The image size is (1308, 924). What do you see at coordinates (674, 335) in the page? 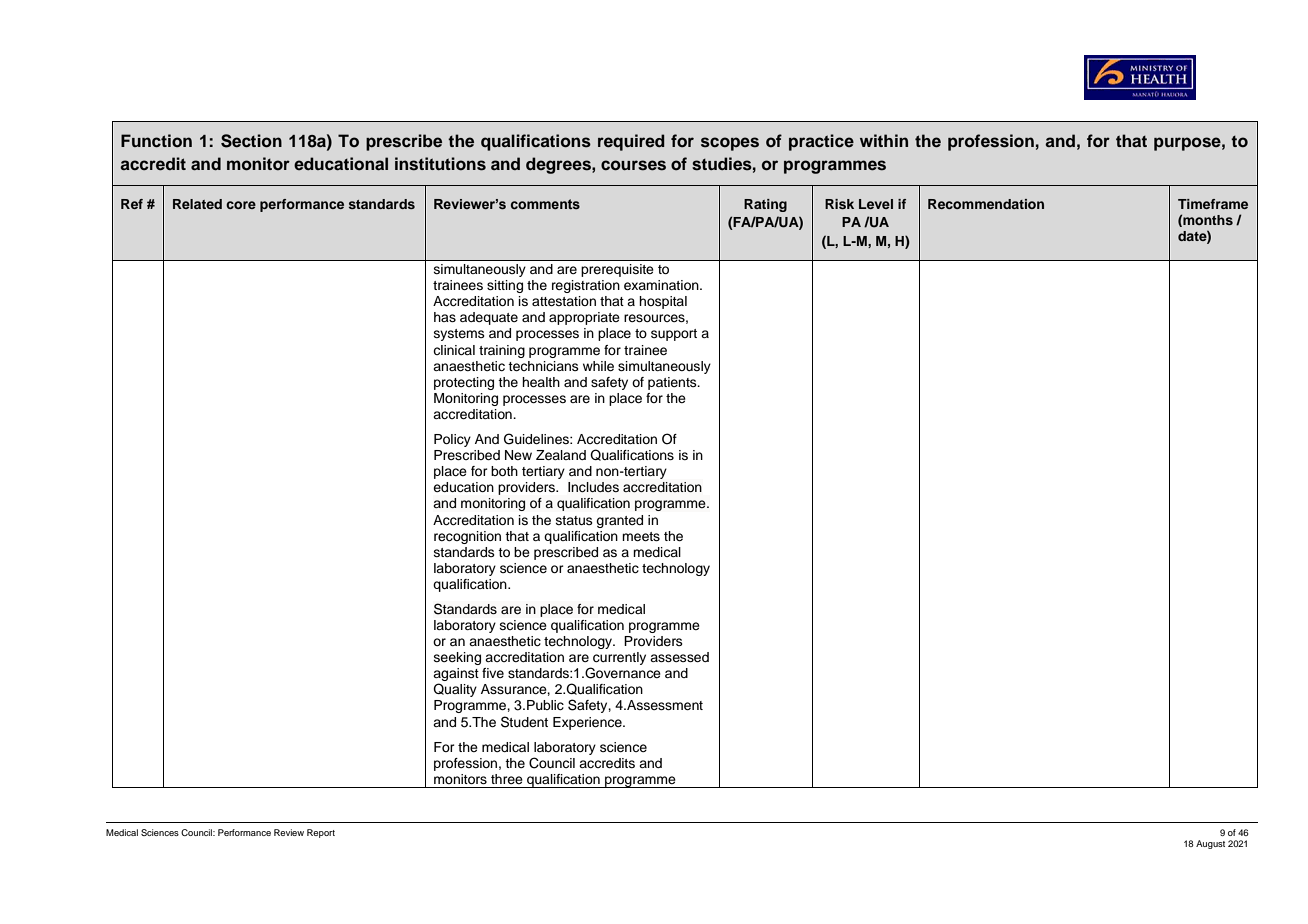
I see `support` at bounding box center [674, 335].
